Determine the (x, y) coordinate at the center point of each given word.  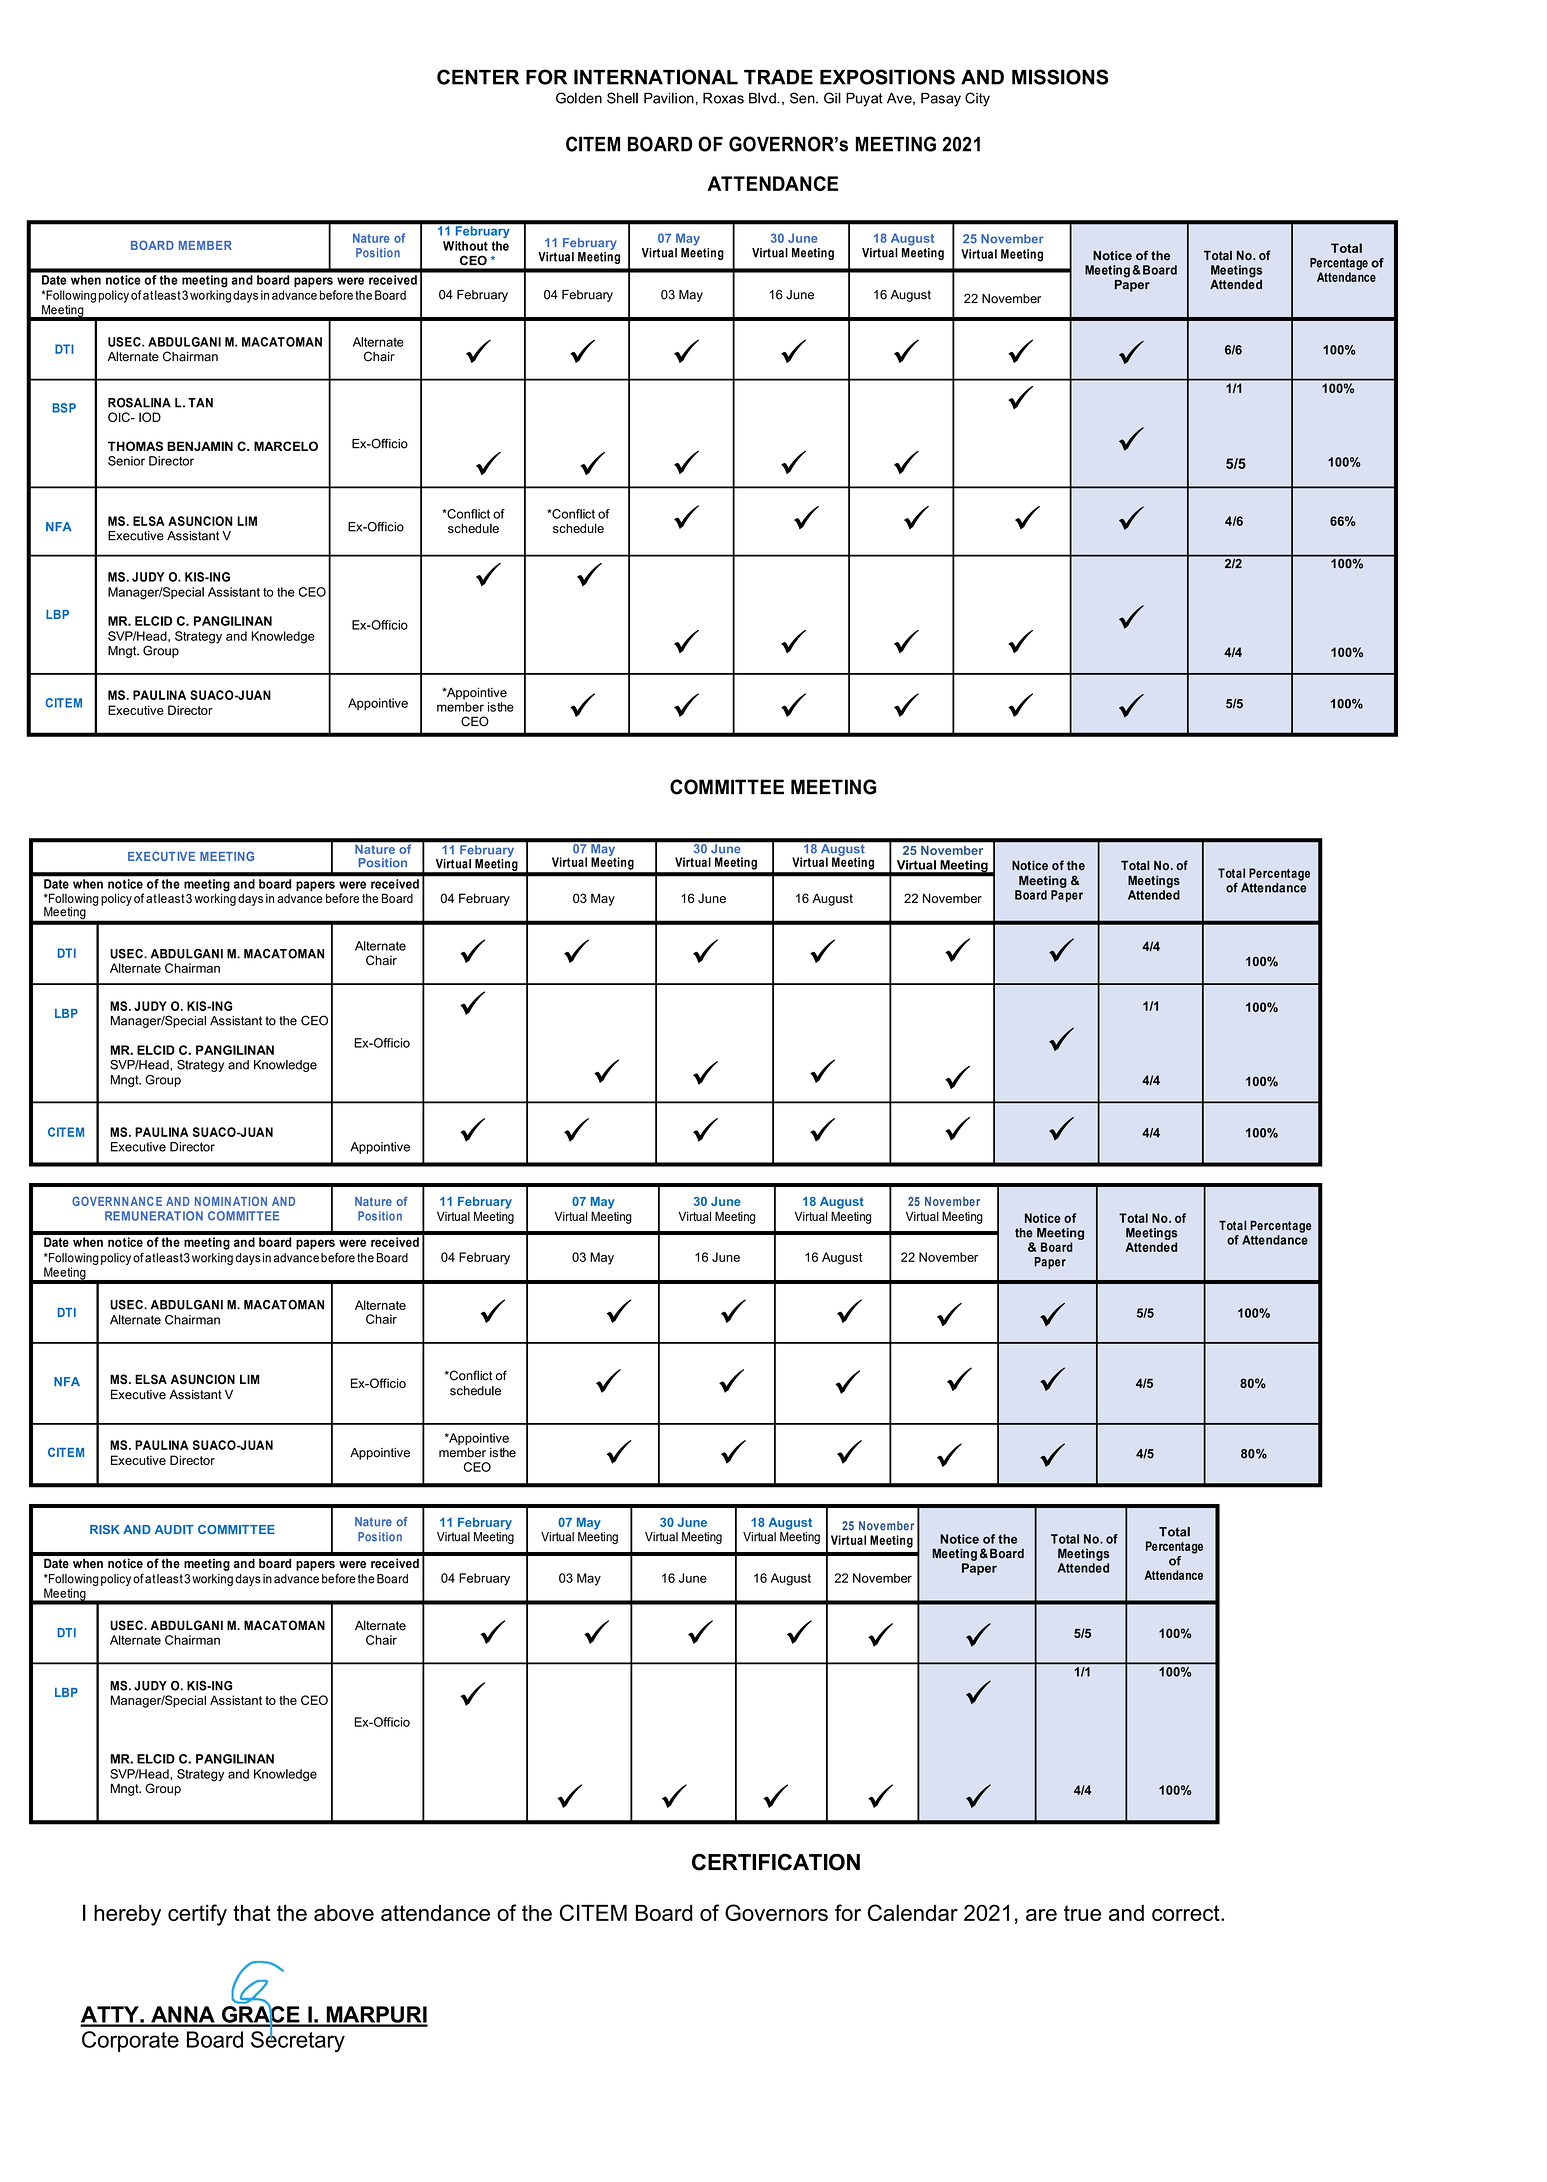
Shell (622, 98)
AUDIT (174, 1529)
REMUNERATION (154, 1216)
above (344, 1912)
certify (197, 1915)
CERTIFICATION (776, 1862)
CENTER (478, 77)
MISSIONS (1060, 77)
